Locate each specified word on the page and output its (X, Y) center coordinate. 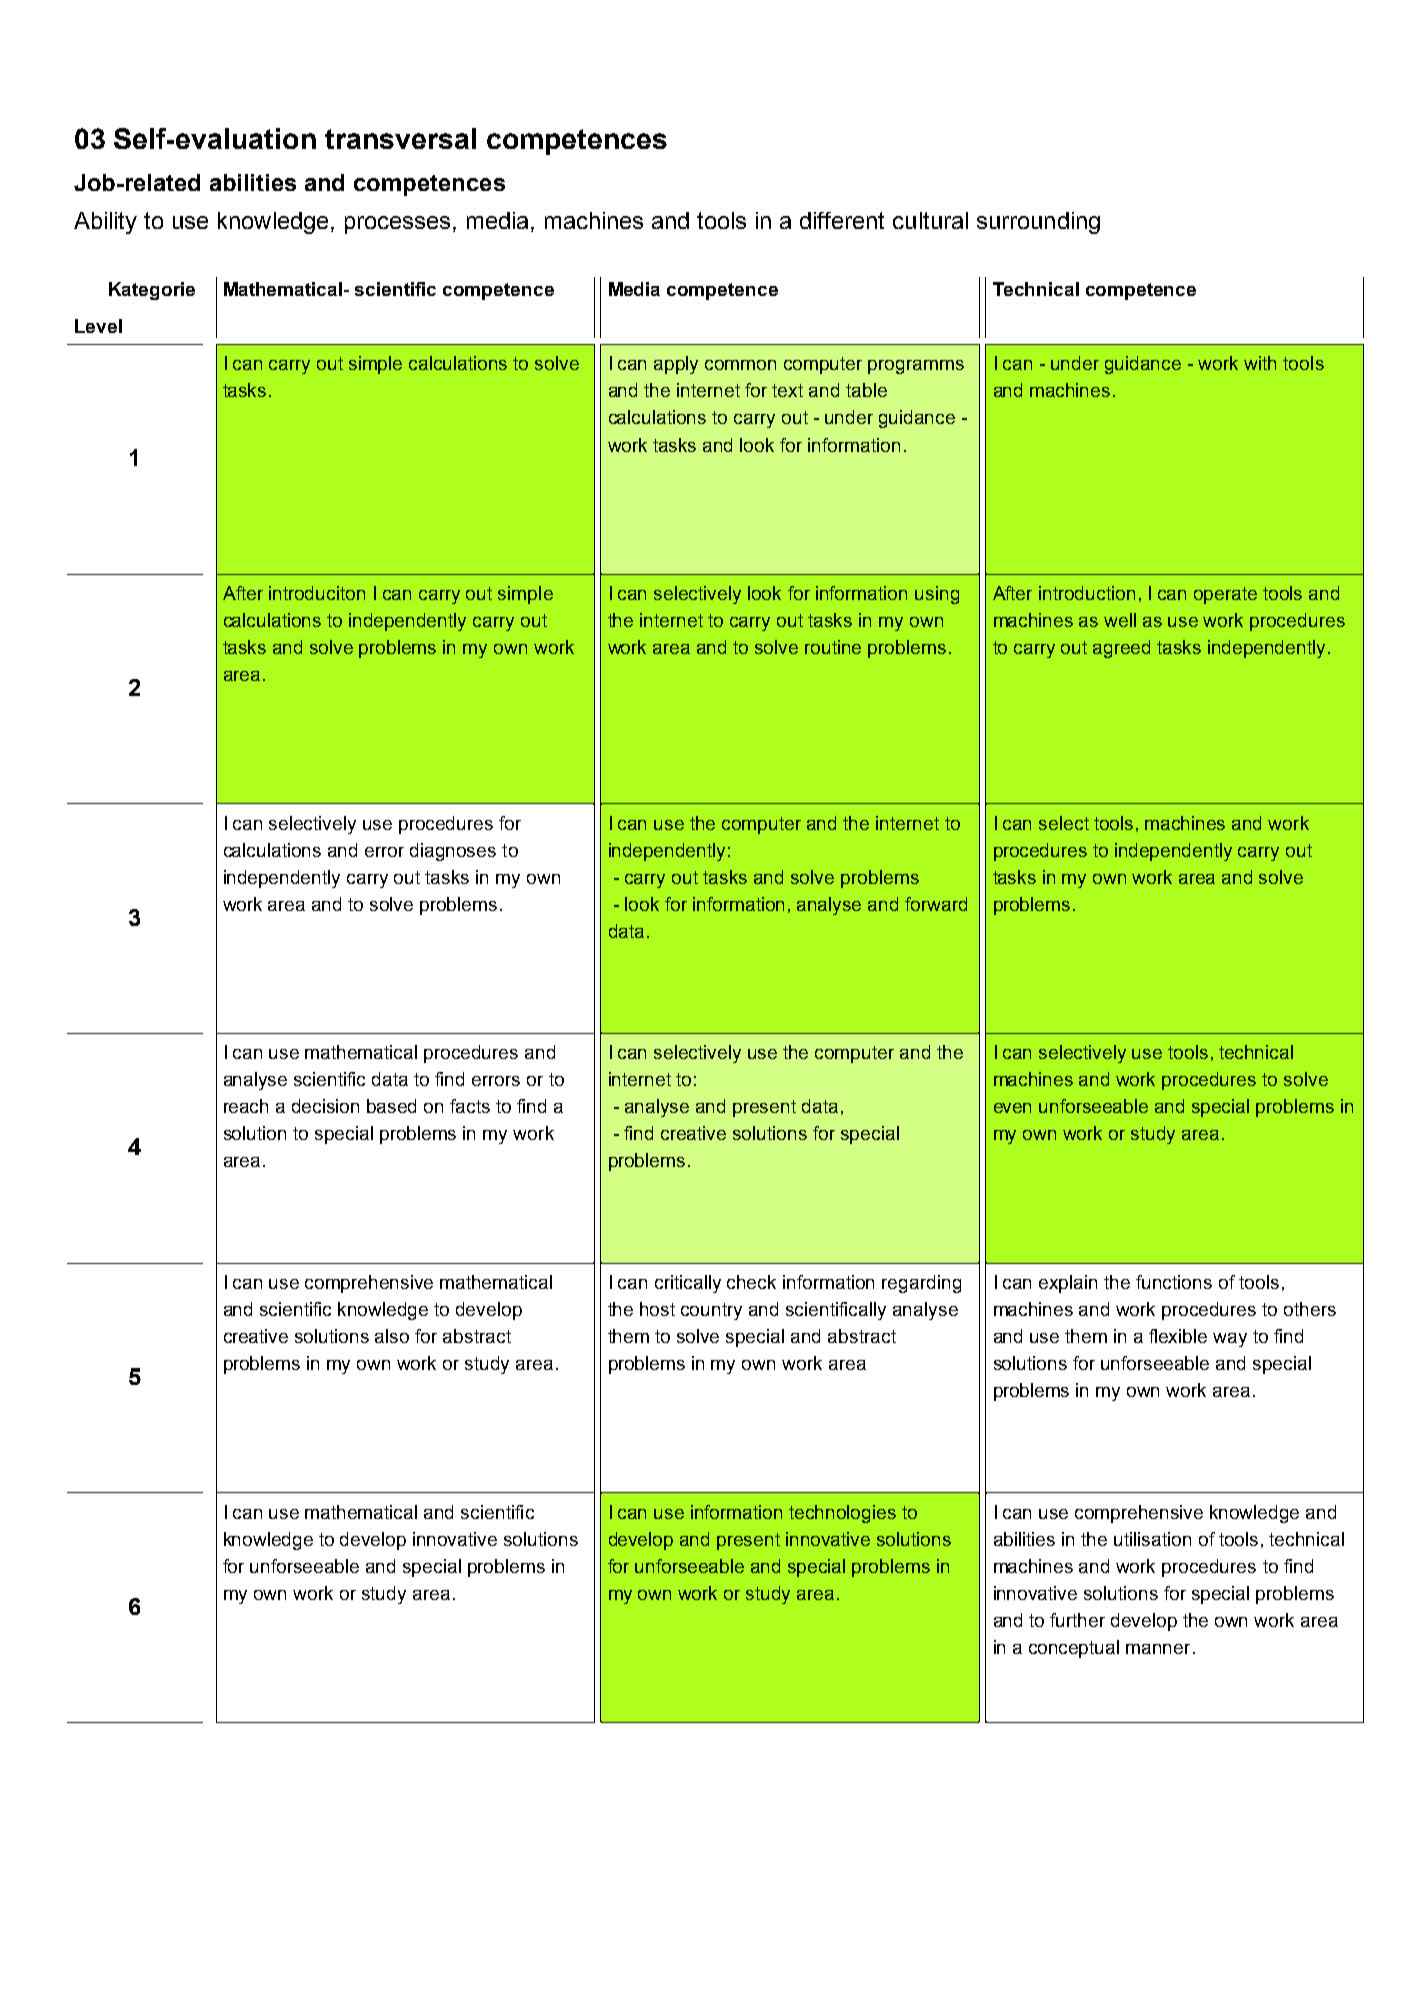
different (842, 220)
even (1012, 1108)
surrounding (1038, 223)
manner (1158, 1649)
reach (246, 1106)
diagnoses (453, 852)
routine (833, 647)
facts (470, 1106)
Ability (105, 223)
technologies (842, 1514)
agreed (1121, 649)
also (392, 1336)
